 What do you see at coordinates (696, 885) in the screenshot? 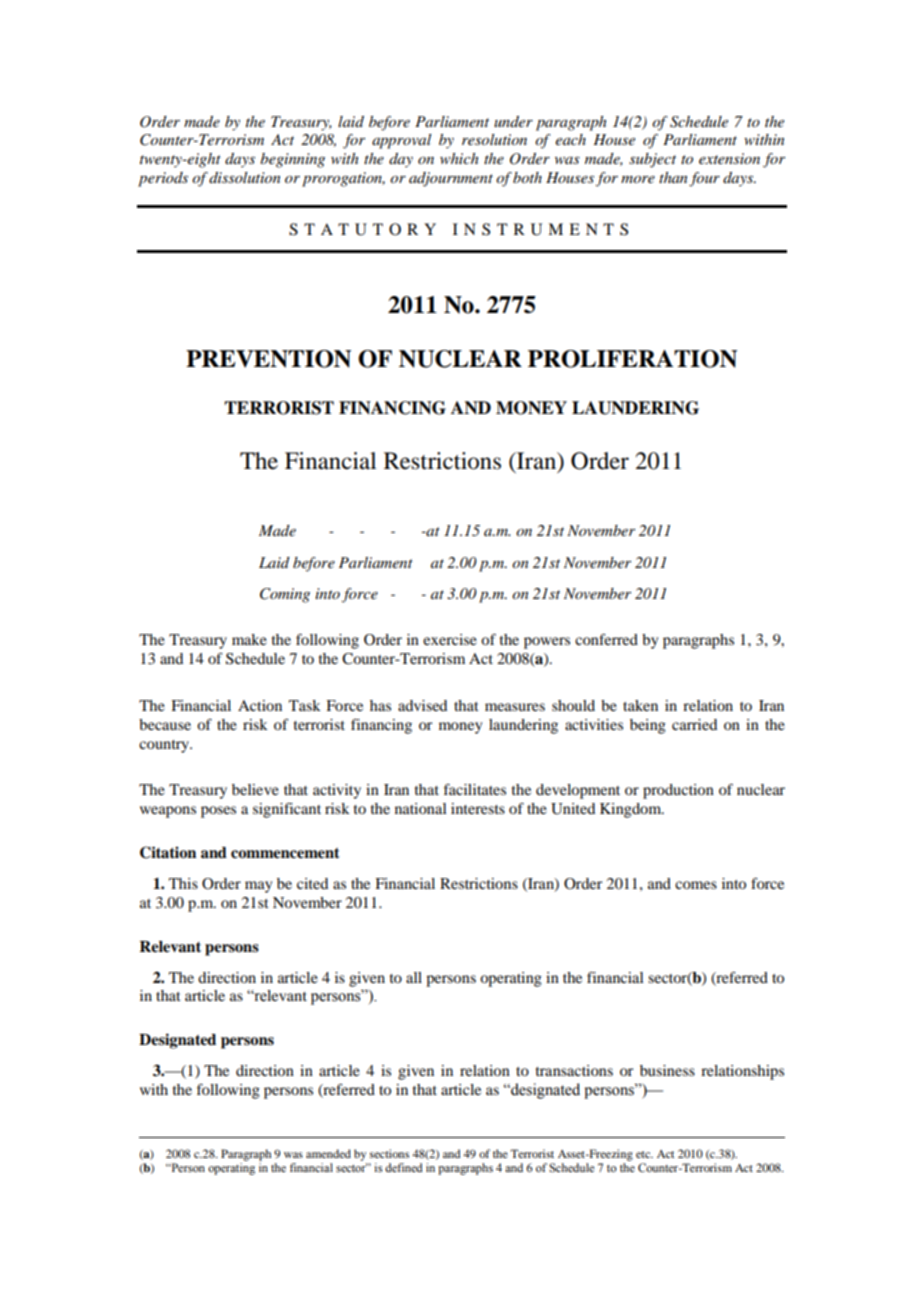
I see `comes` at bounding box center [696, 885].
